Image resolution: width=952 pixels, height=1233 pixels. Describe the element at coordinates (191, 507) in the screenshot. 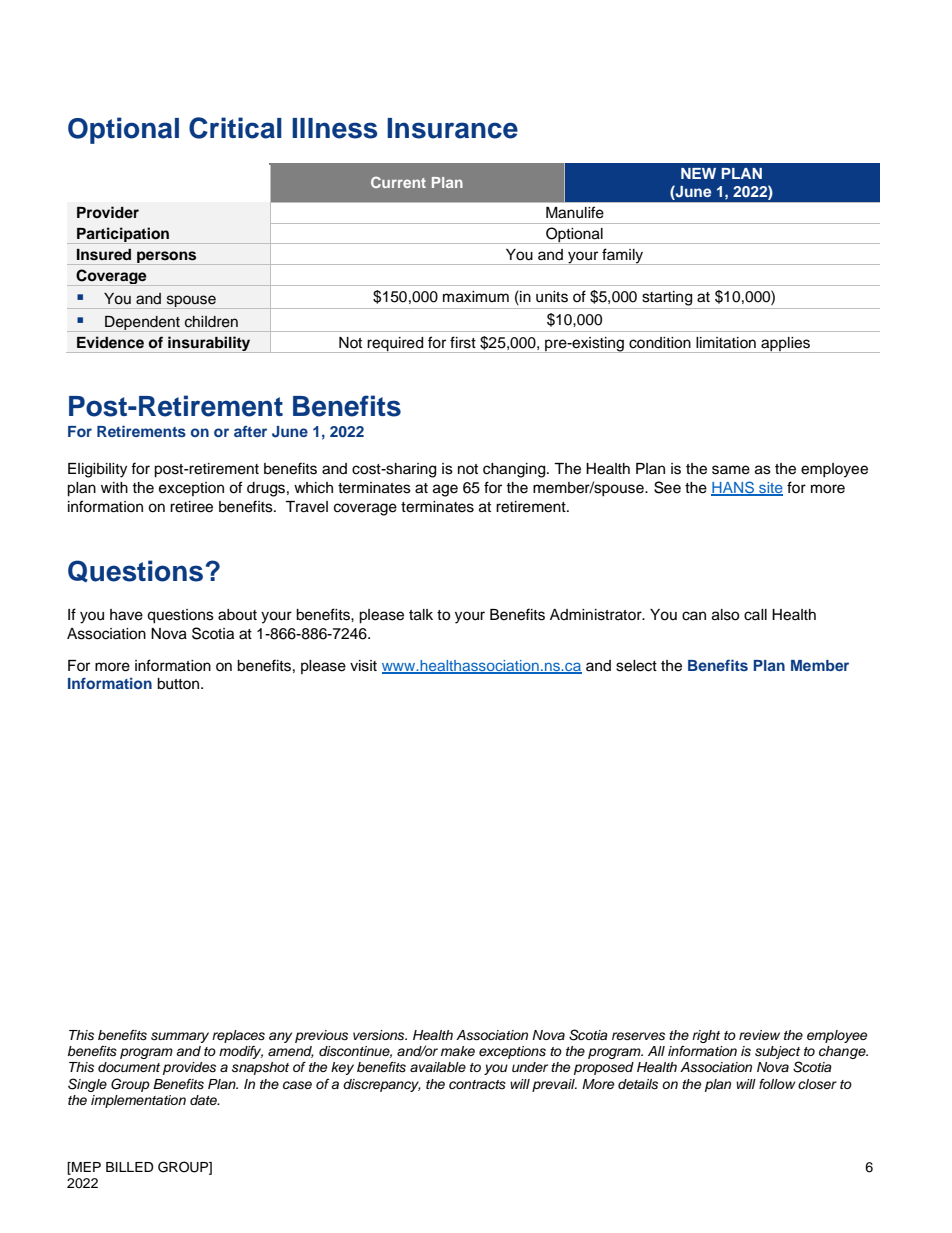

I see `retiree` at that location.
